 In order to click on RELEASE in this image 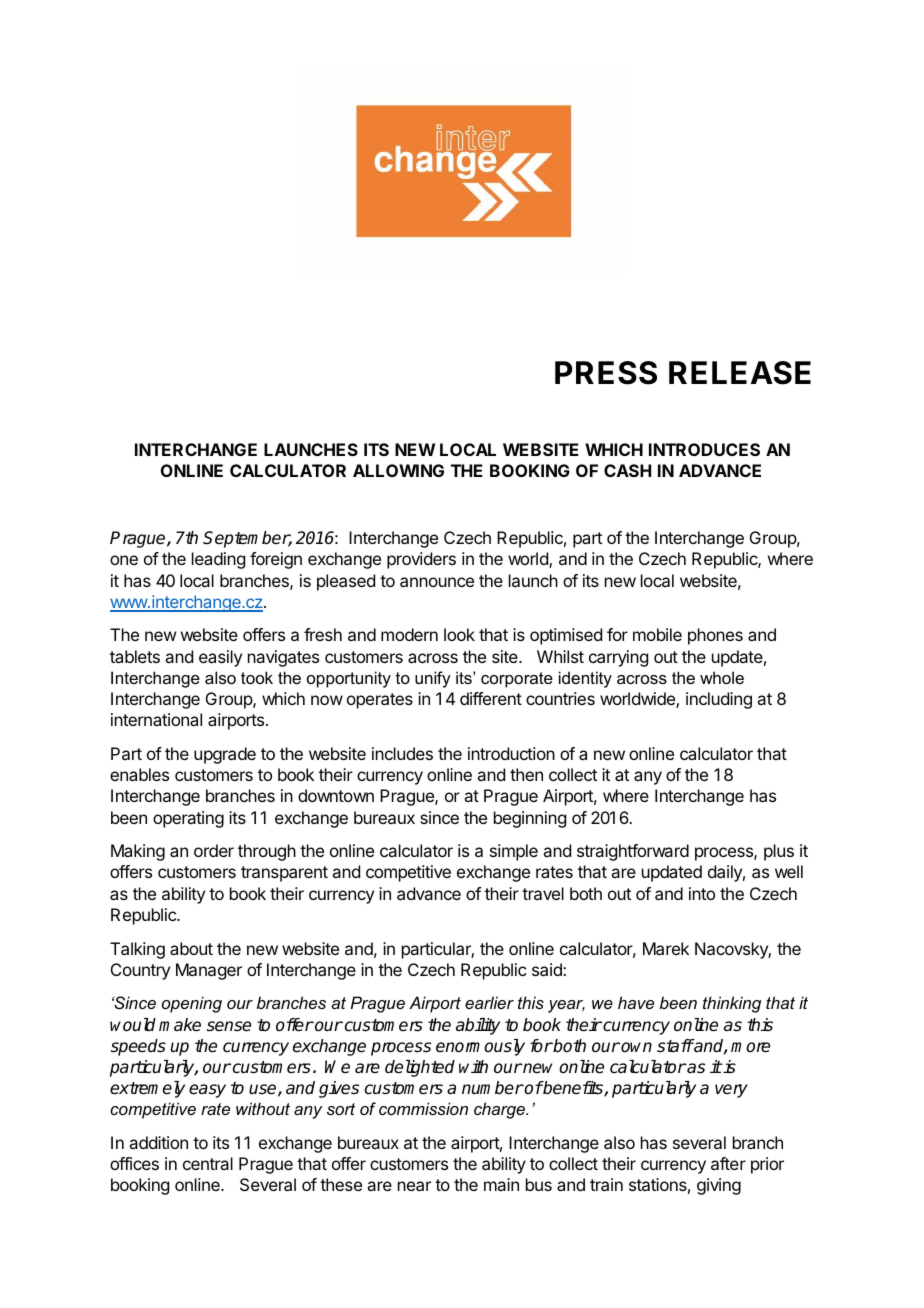, I will do `click(740, 373)`.
